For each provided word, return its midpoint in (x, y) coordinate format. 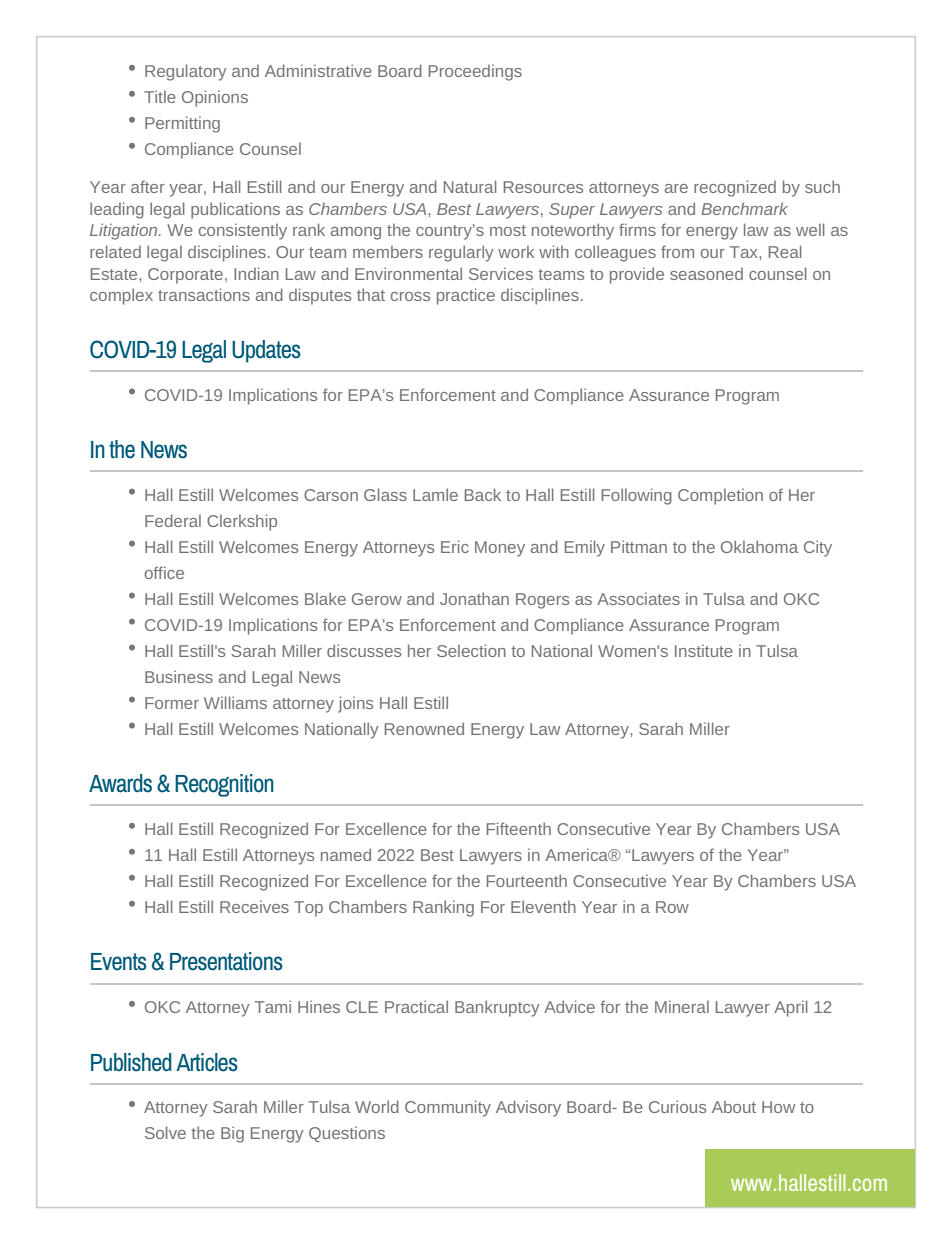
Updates (266, 351)
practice (466, 296)
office (164, 572)
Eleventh (543, 906)
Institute (704, 651)
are (676, 188)
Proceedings (475, 73)
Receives (254, 907)
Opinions (215, 98)
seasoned (706, 274)
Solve (165, 1132)
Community (448, 1108)
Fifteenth (519, 828)
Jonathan (474, 598)
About (734, 1107)
